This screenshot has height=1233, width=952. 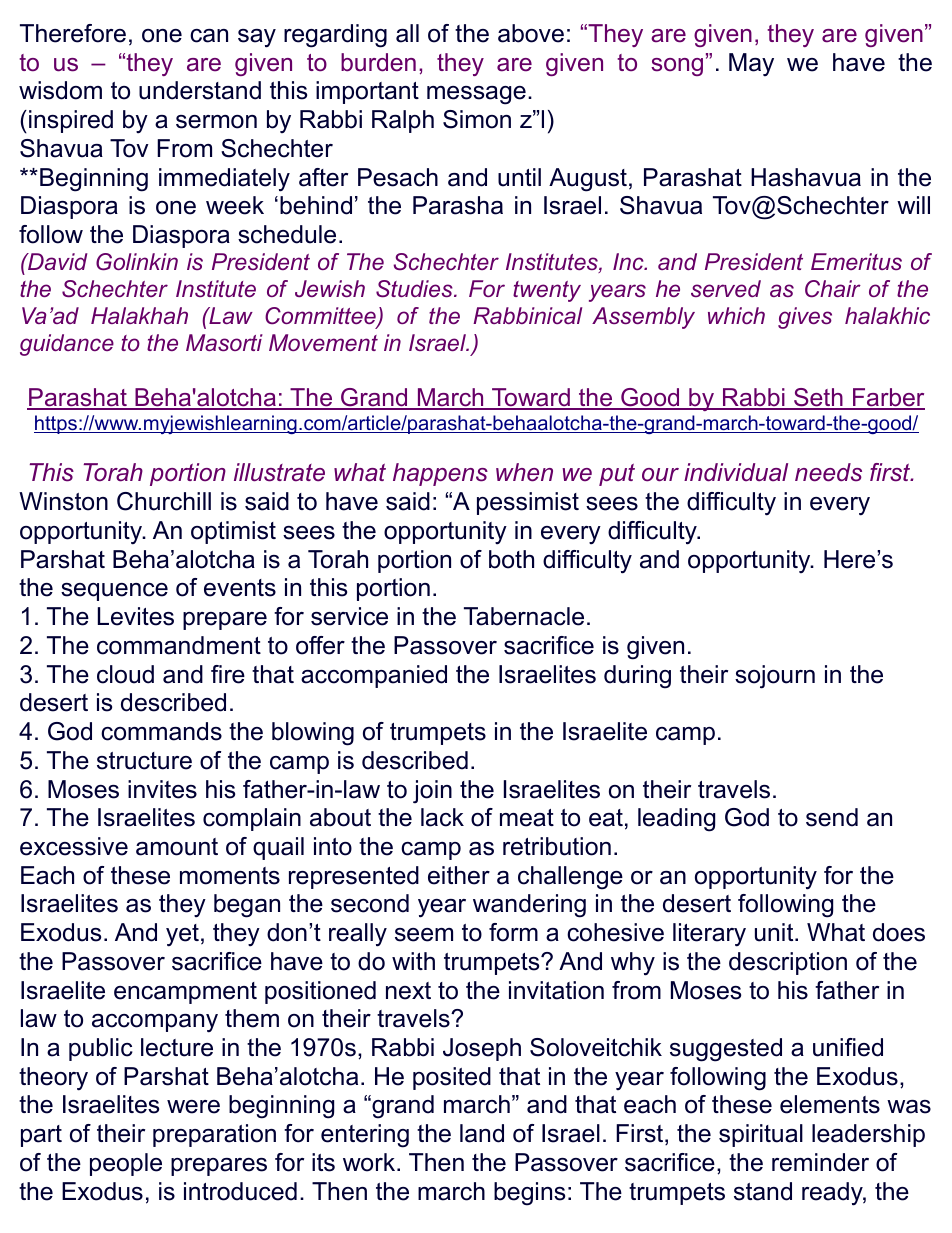 What do you see at coordinates (67, 345) in the screenshot?
I see `guidance` at bounding box center [67, 345].
